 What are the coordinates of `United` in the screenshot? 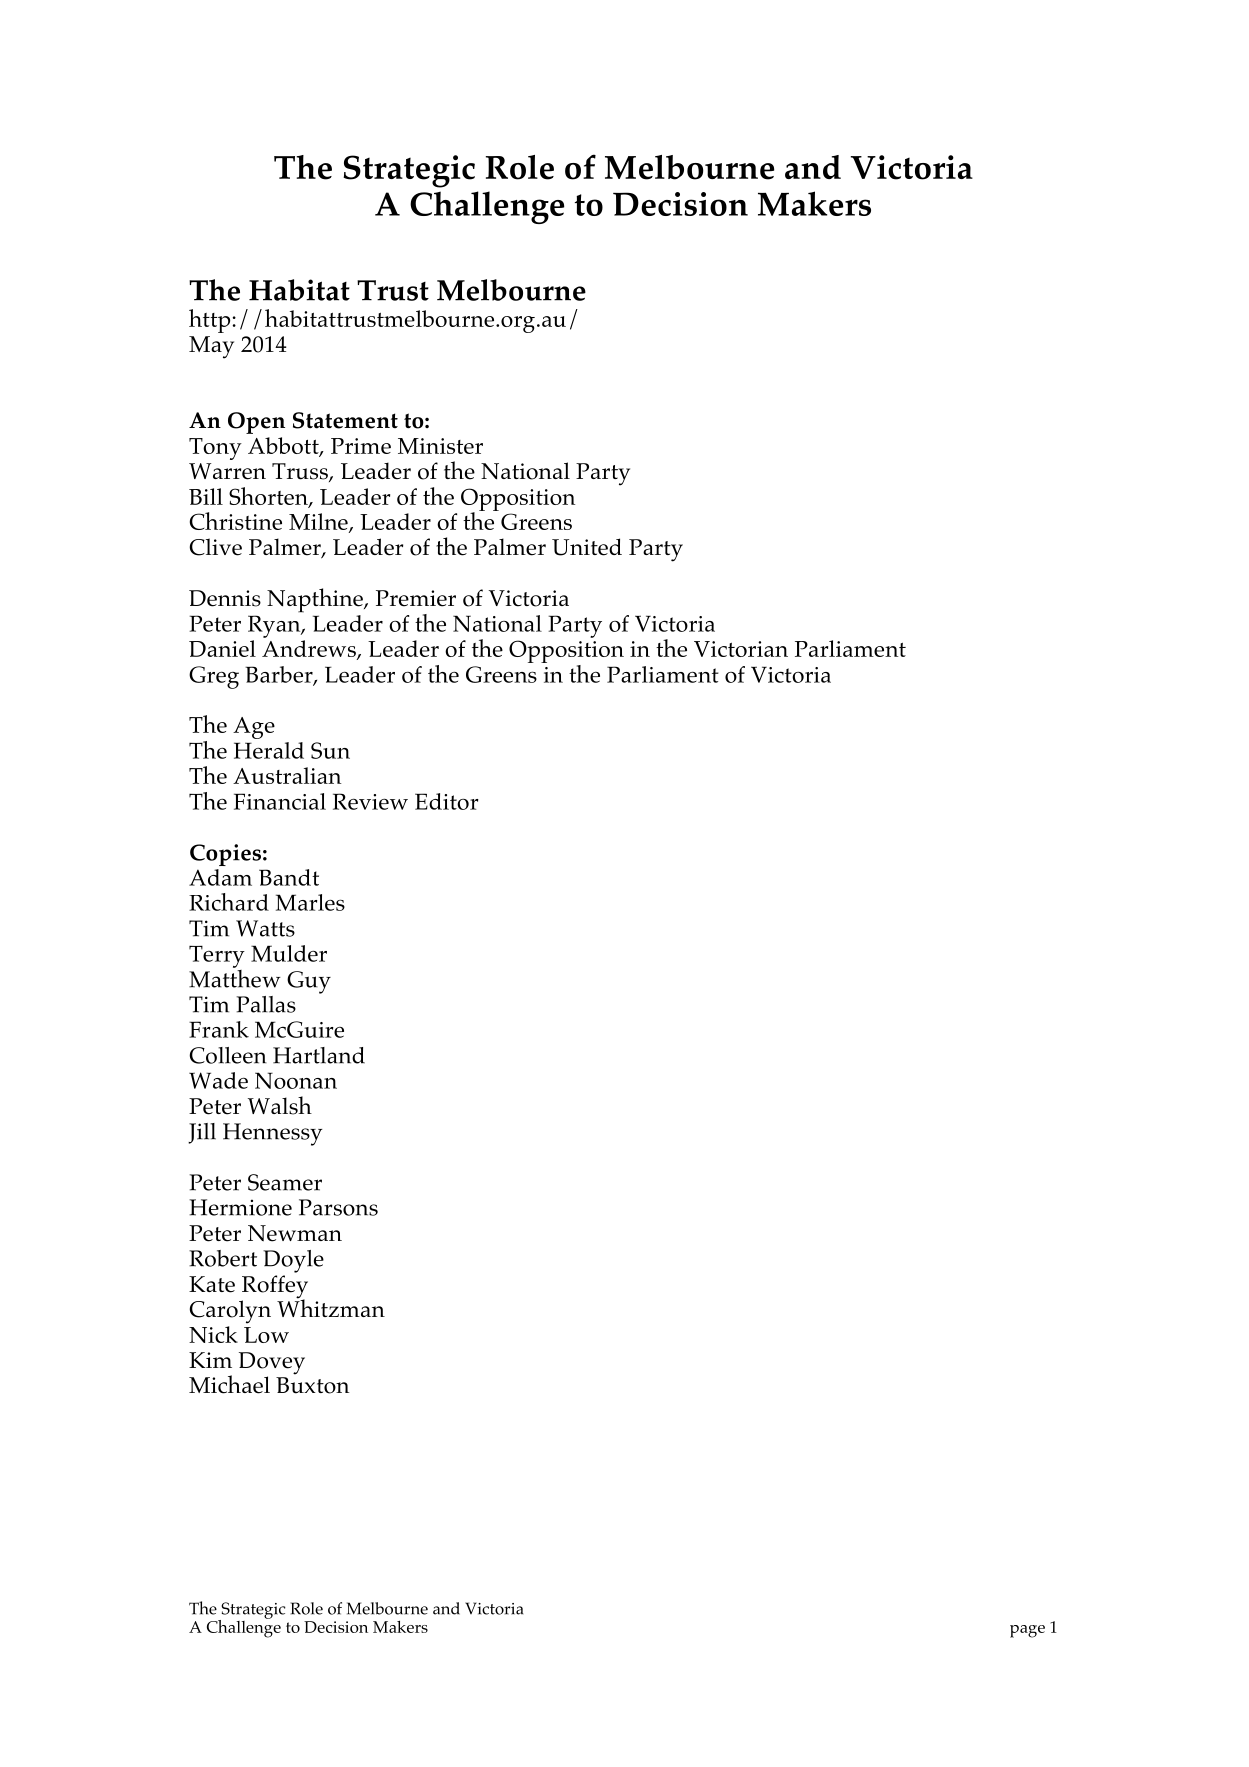 It's located at (587, 547).
